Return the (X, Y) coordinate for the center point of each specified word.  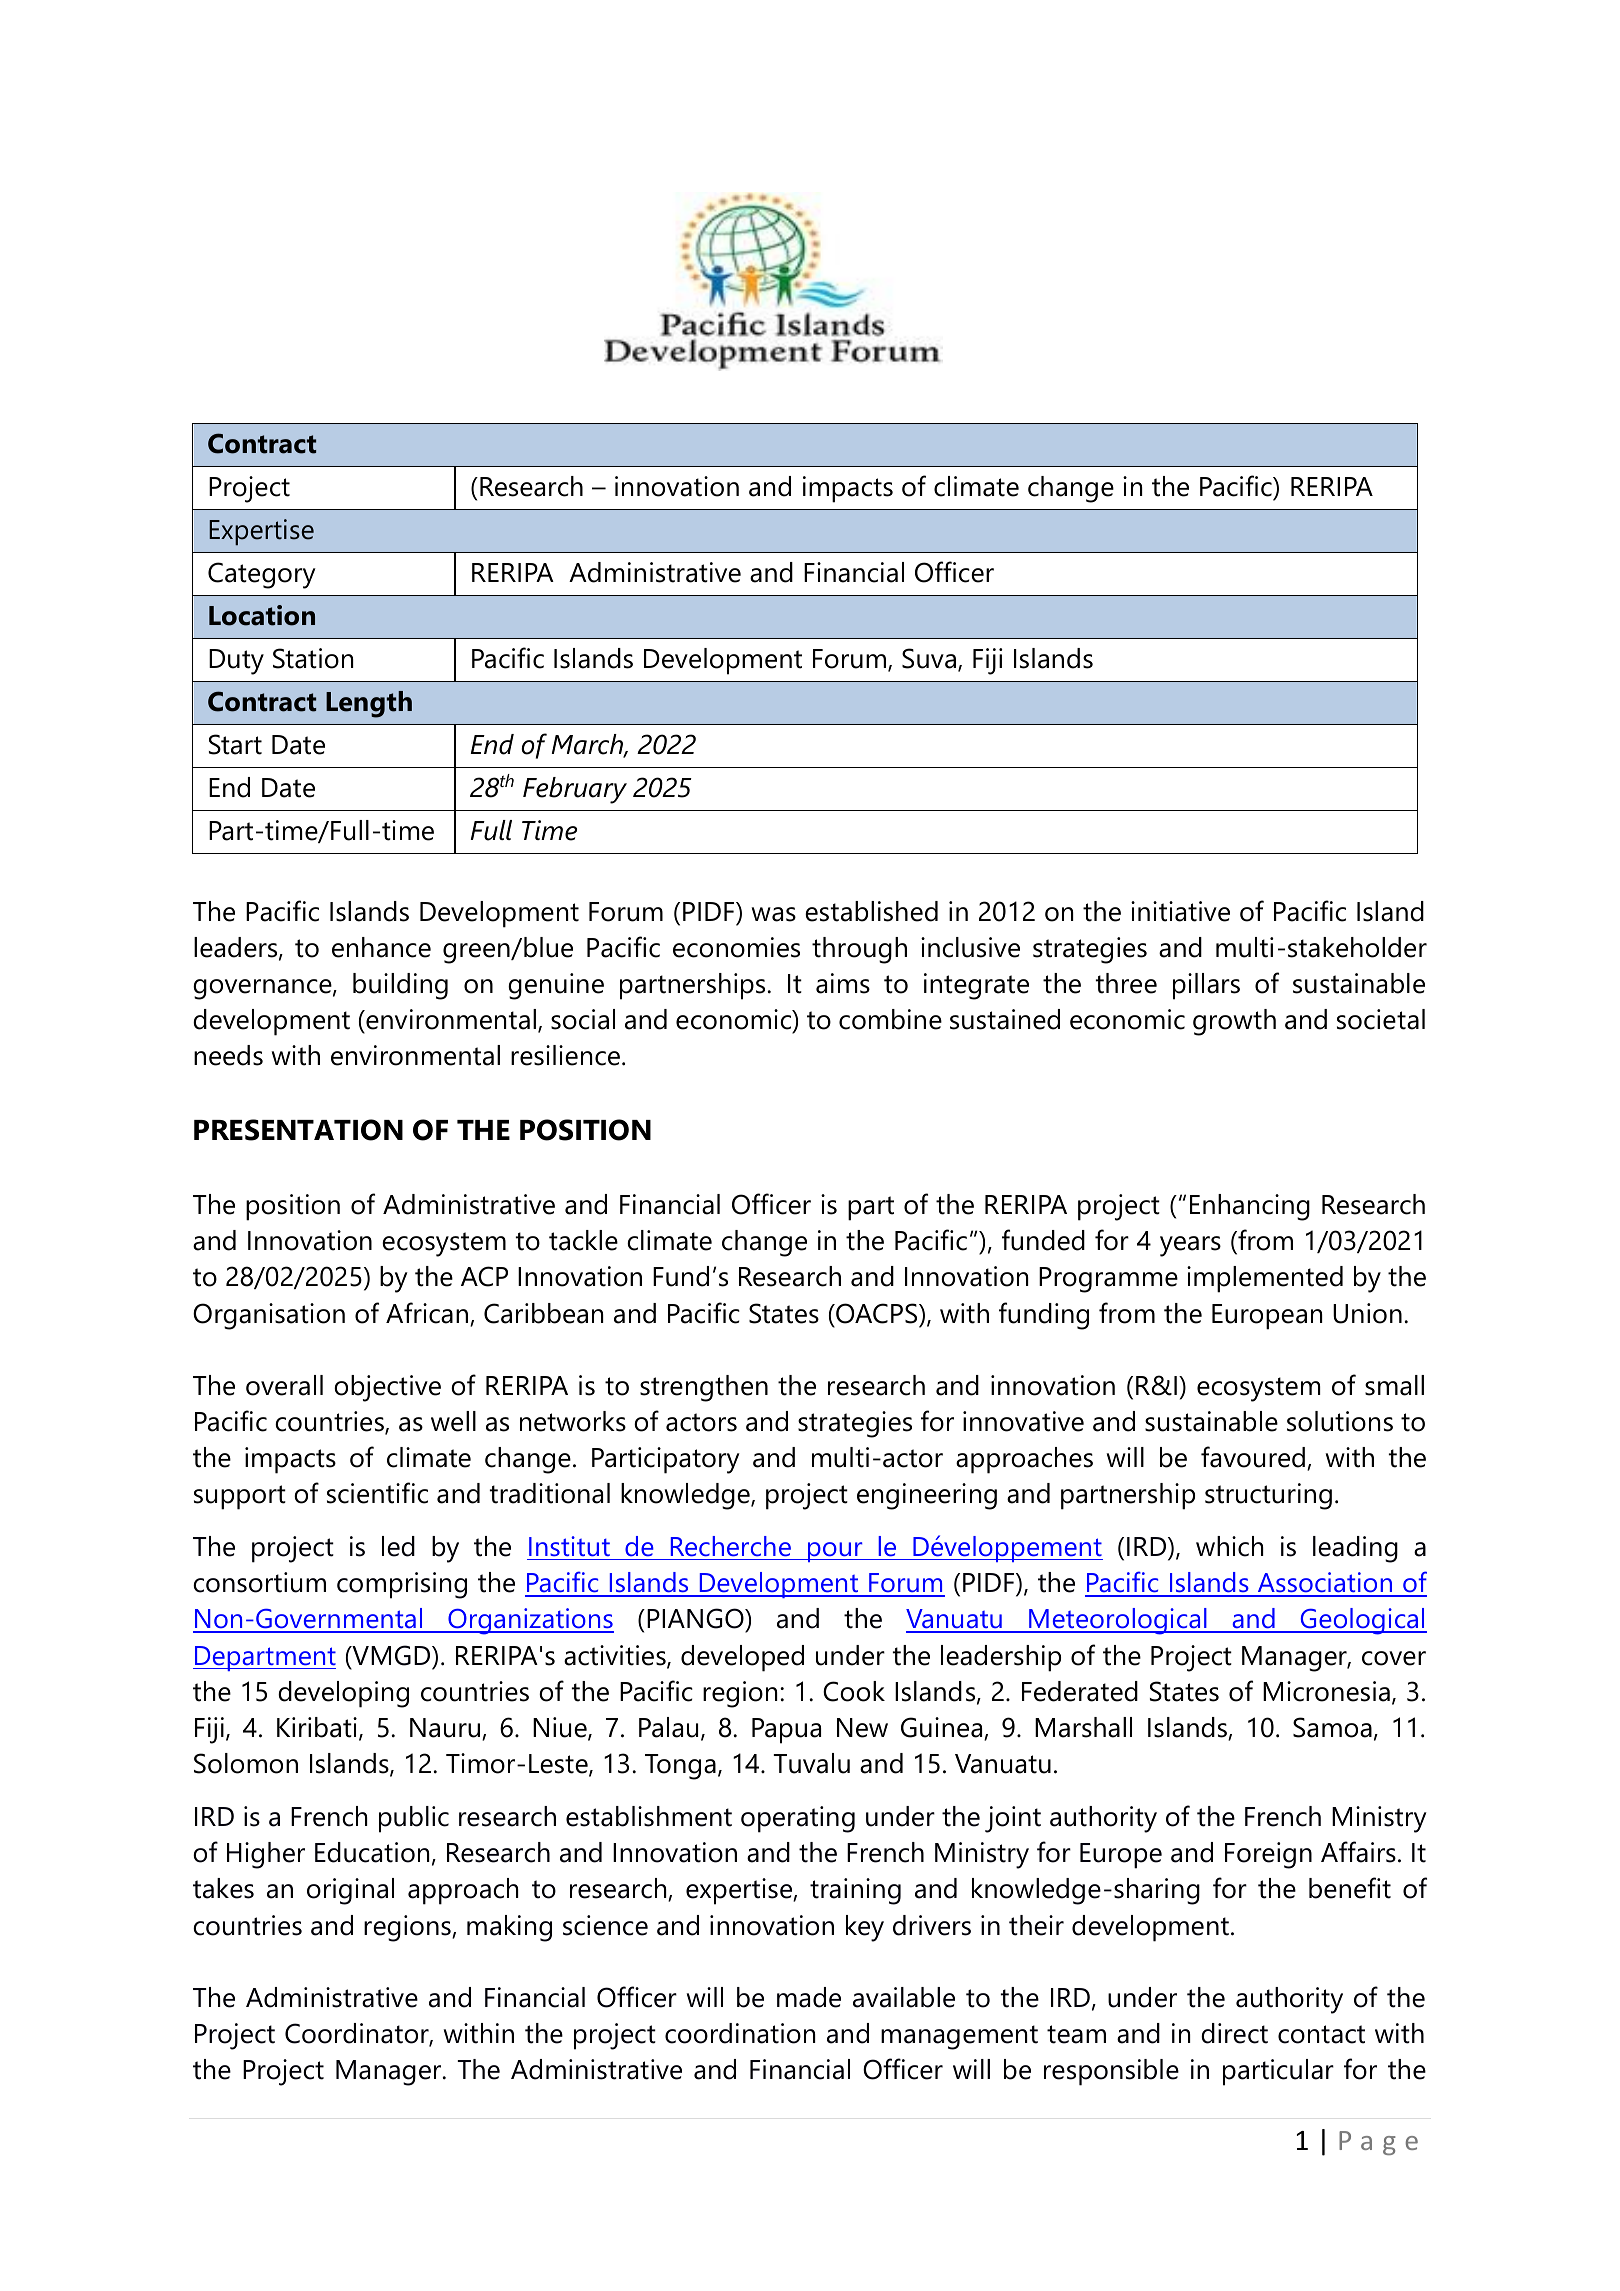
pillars (1206, 986)
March (588, 745)
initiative (1180, 911)
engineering (927, 1496)
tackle (583, 1240)
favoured (1253, 1457)
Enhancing (1250, 1207)
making (509, 1928)
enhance (381, 947)
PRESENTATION (298, 1130)
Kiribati (317, 1727)
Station (313, 658)
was (773, 914)
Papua (786, 1731)
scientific (377, 1493)
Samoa (1332, 1727)
